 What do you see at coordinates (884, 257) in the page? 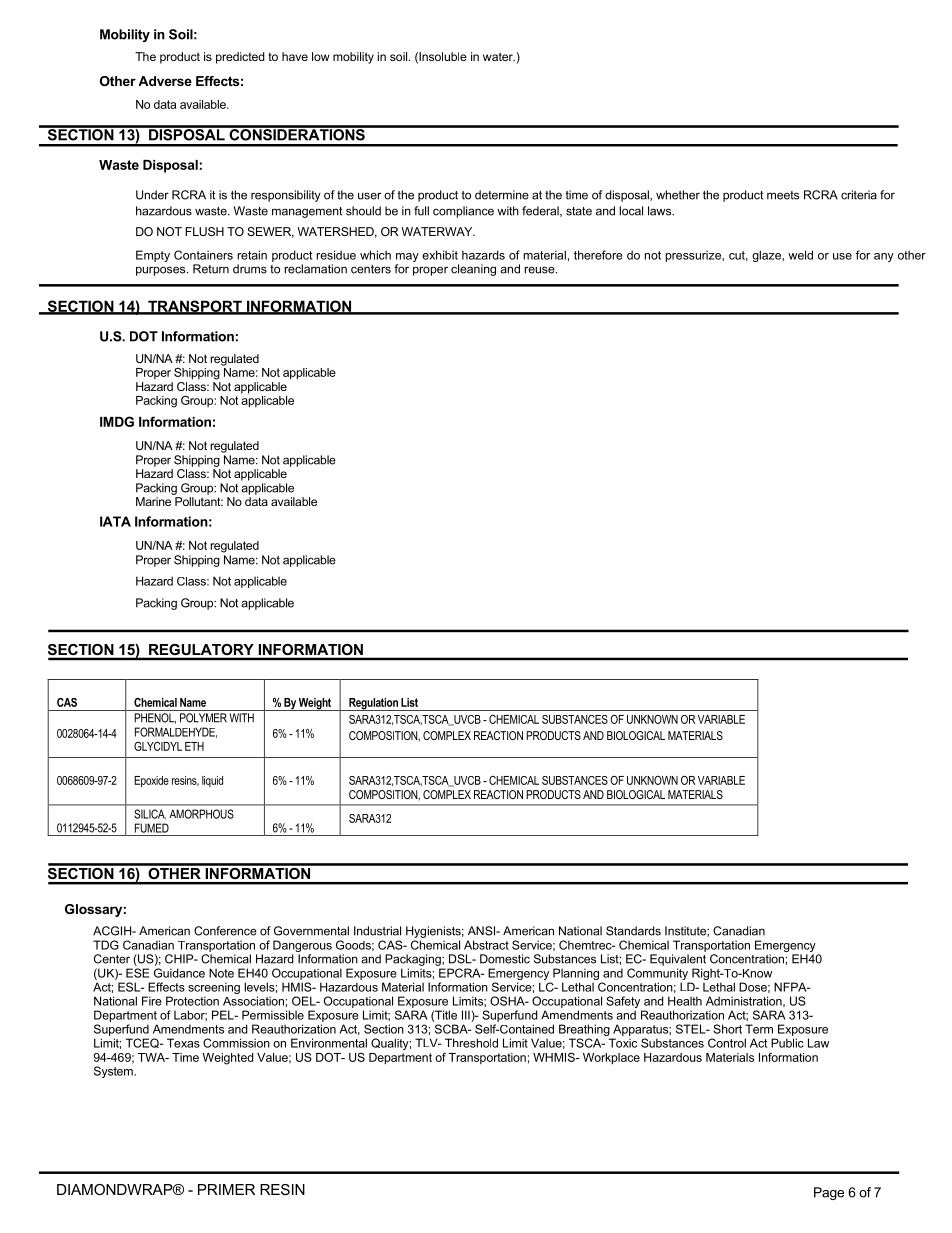
I see `any` at bounding box center [884, 257].
